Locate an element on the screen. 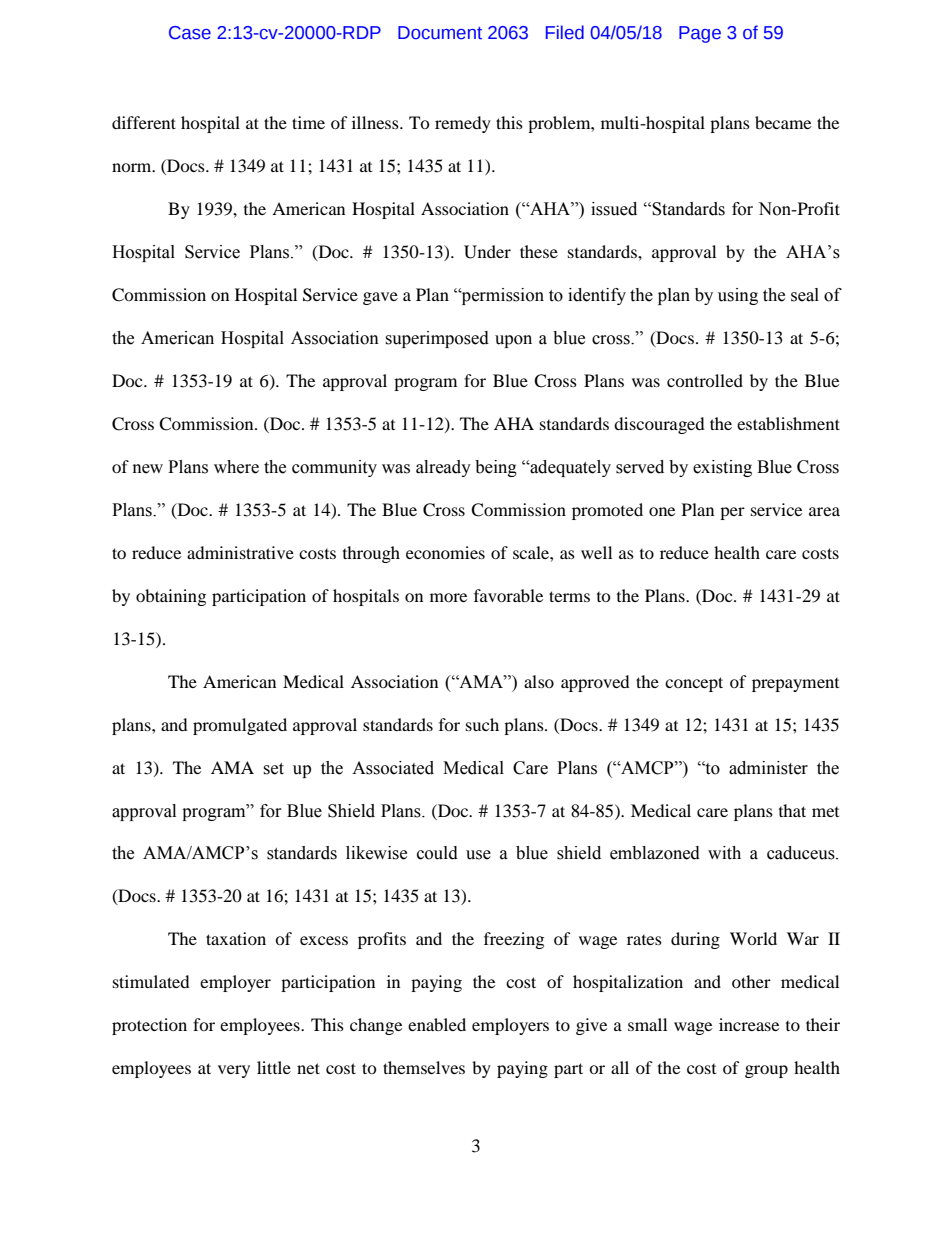 This screenshot has height=1233, width=952. economies is located at coordinates (445, 552).
